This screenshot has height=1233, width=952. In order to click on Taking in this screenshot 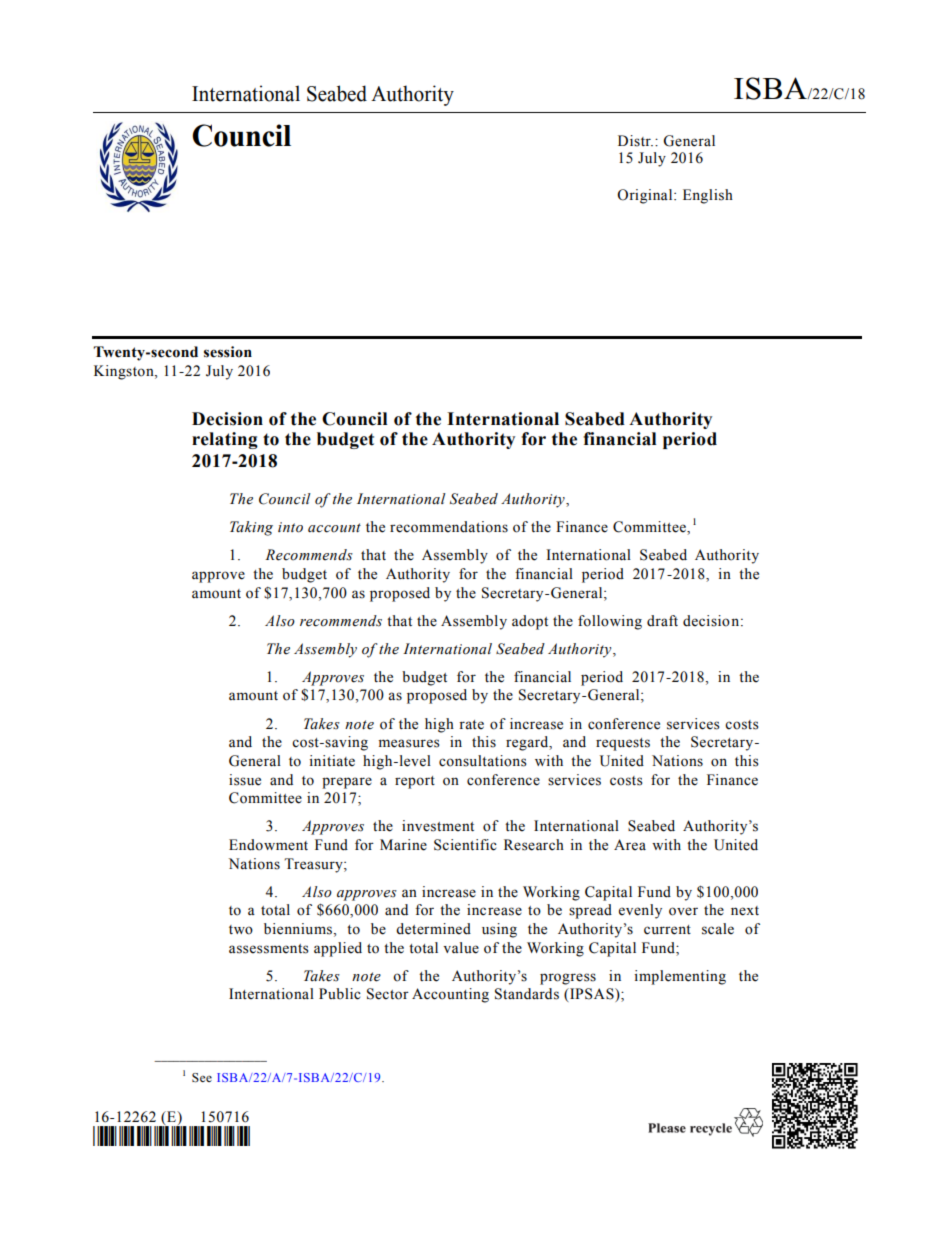, I will do `click(251, 528)`.
